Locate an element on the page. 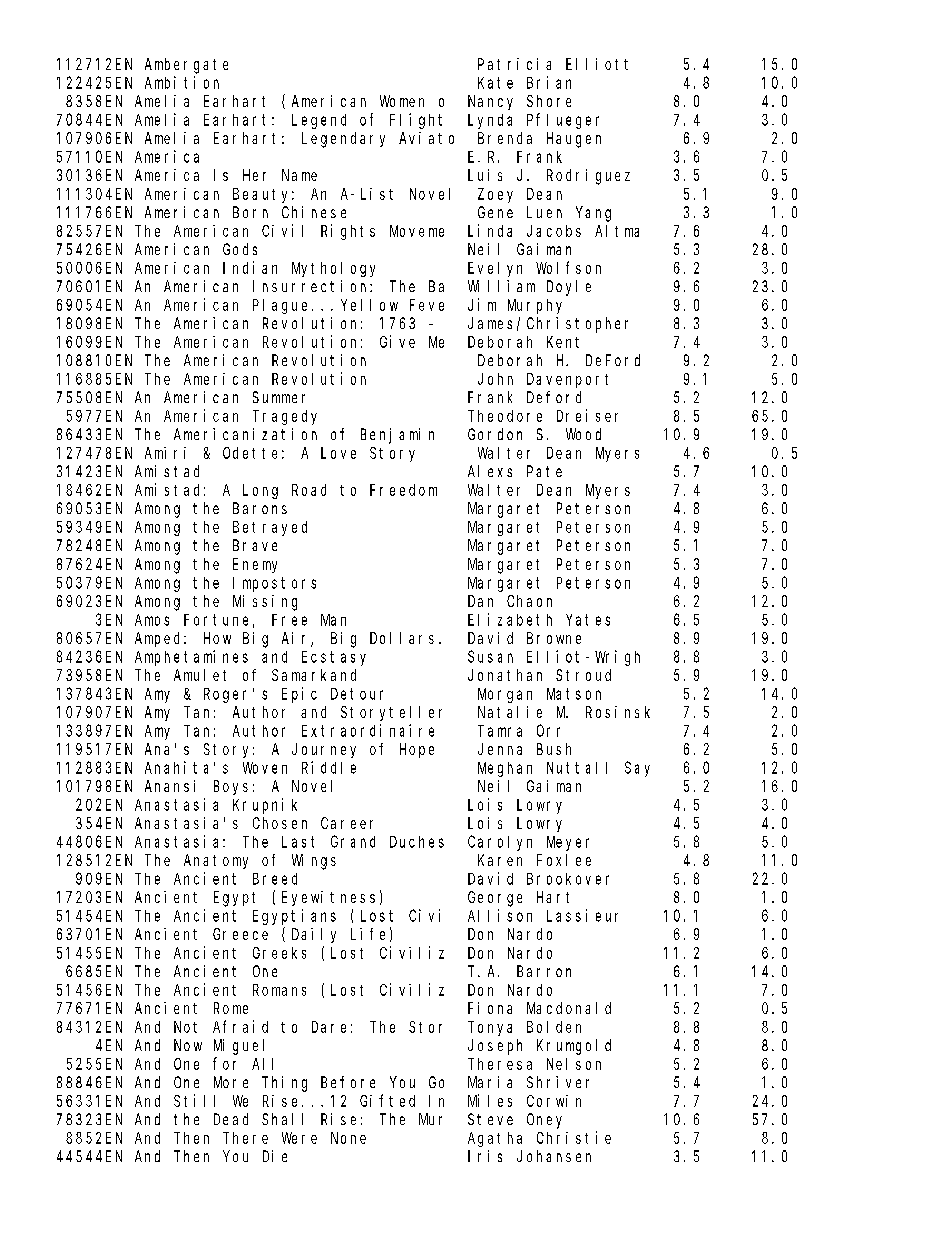 Image resolution: width=952 pixels, height=1233 pixels. Rights is located at coordinates (348, 232).
